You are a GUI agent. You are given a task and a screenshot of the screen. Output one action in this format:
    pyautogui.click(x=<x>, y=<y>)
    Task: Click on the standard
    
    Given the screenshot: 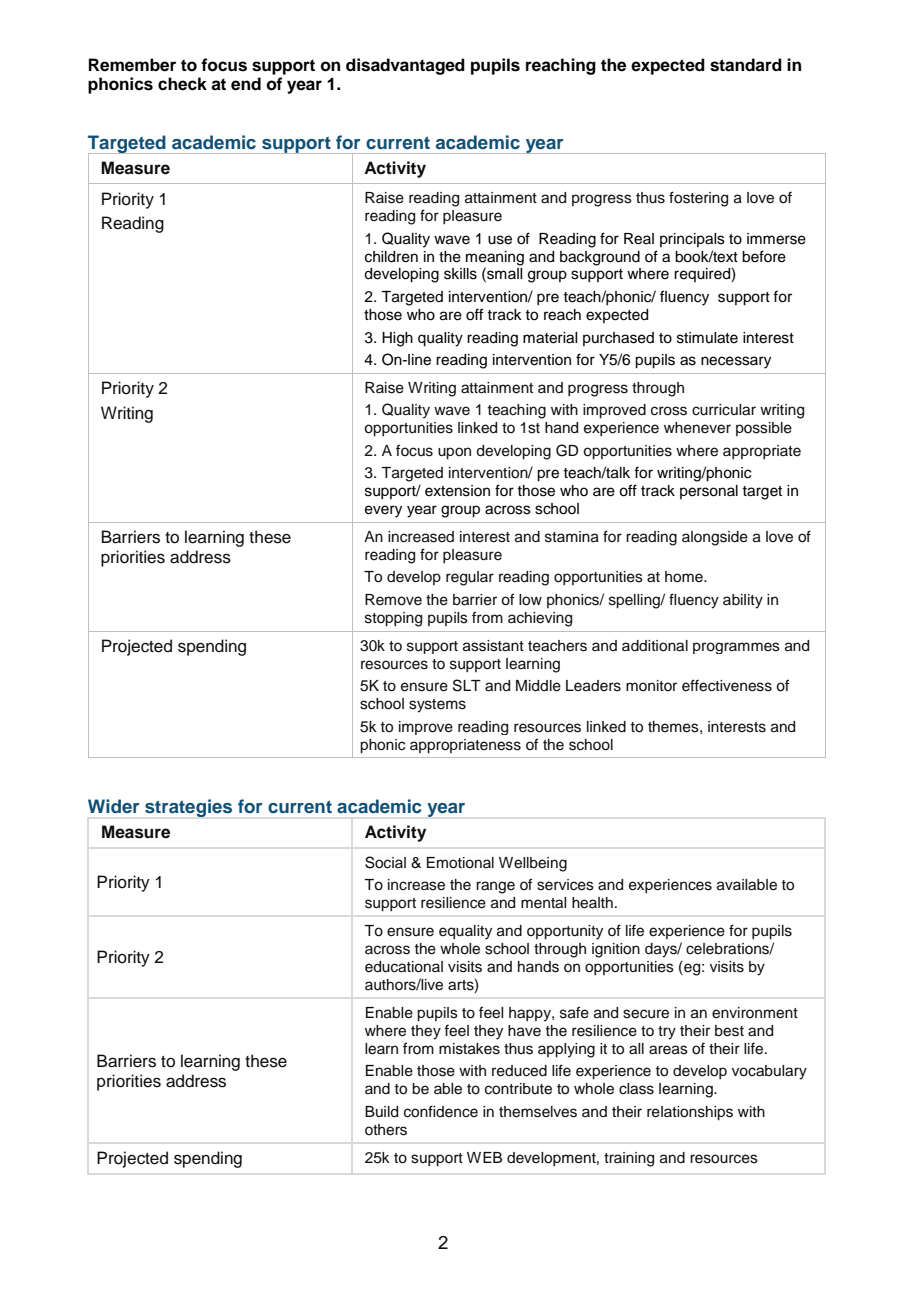 What is the action you would take?
    pyautogui.click(x=746, y=65)
